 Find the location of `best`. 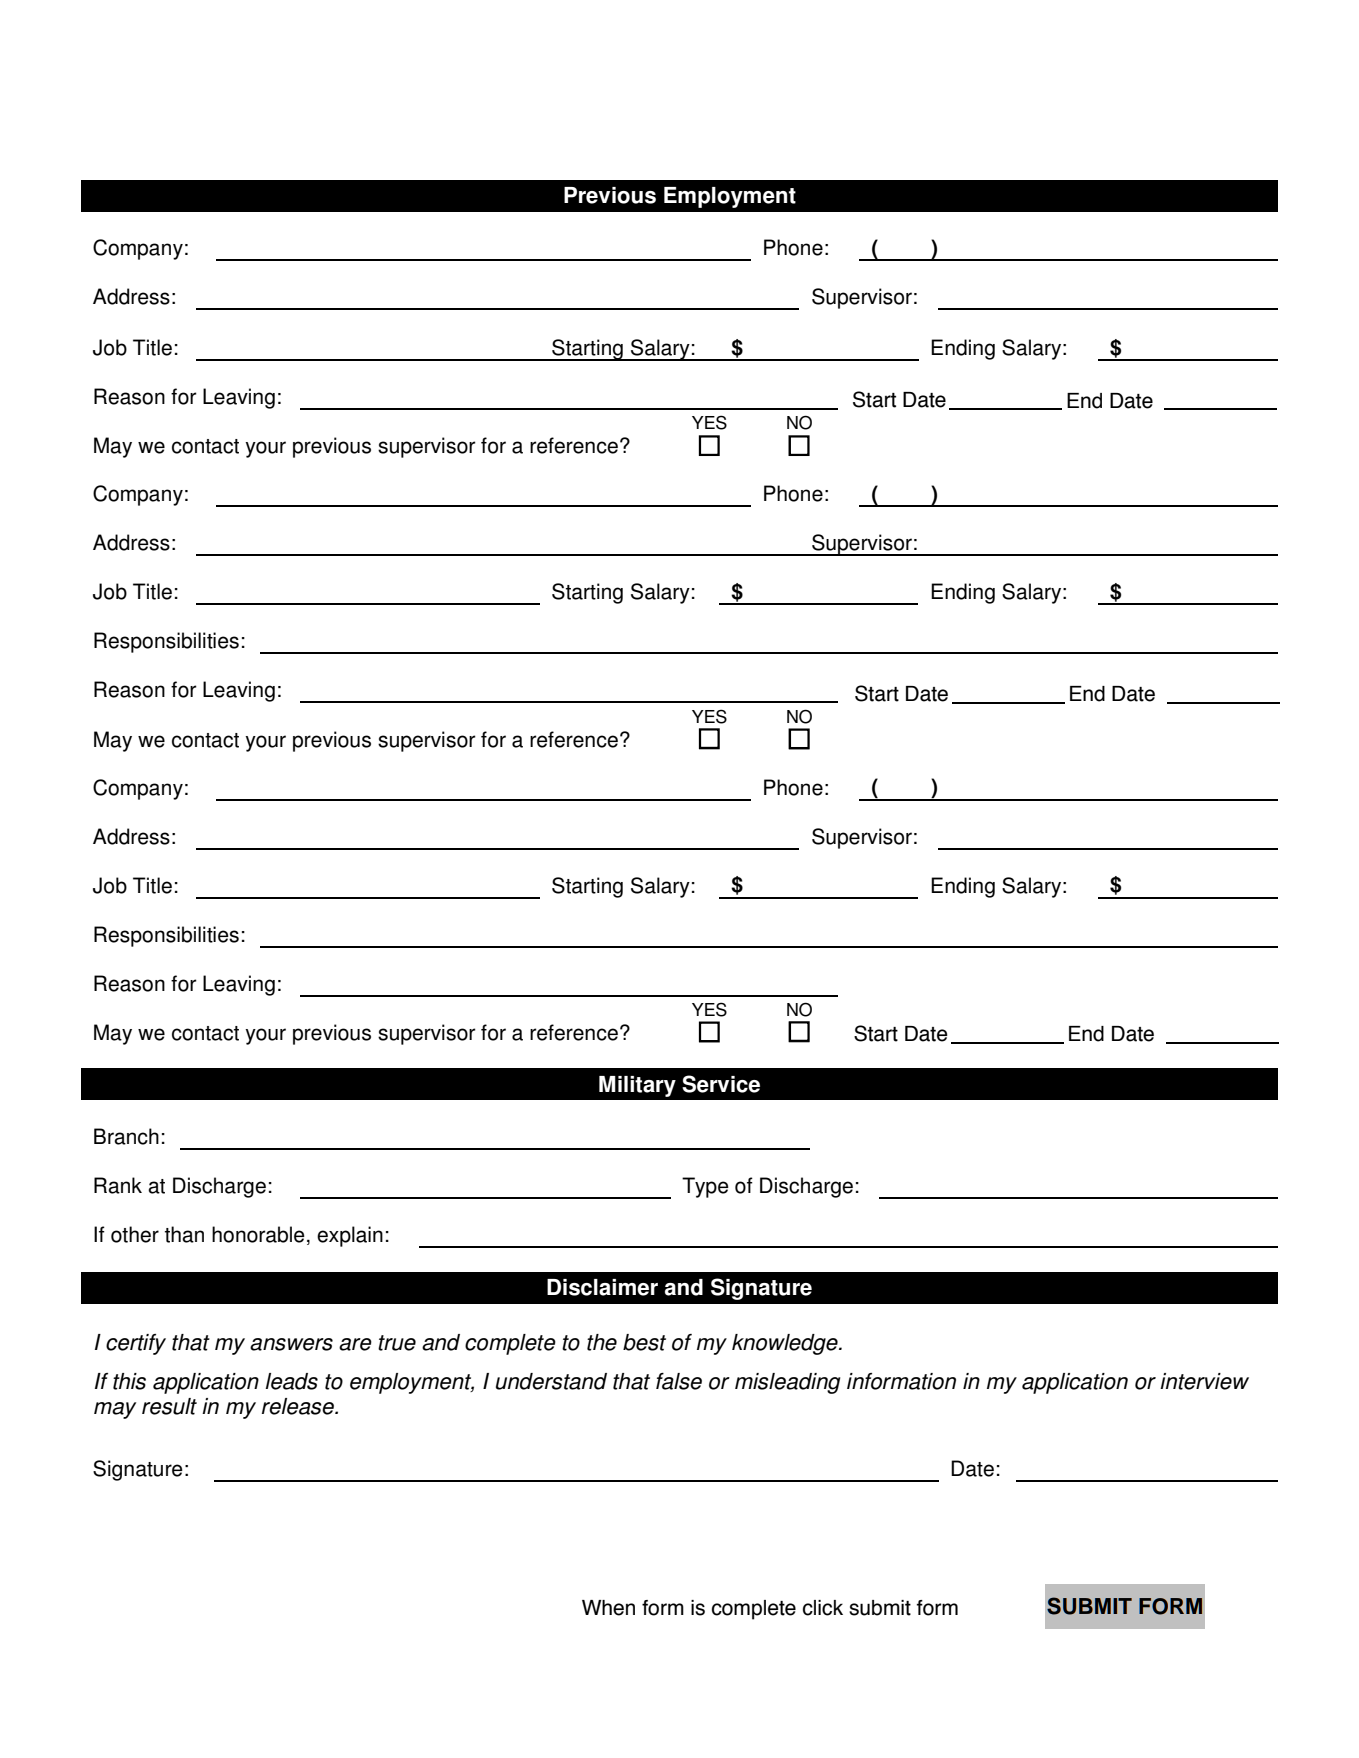

best is located at coordinates (644, 1342).
